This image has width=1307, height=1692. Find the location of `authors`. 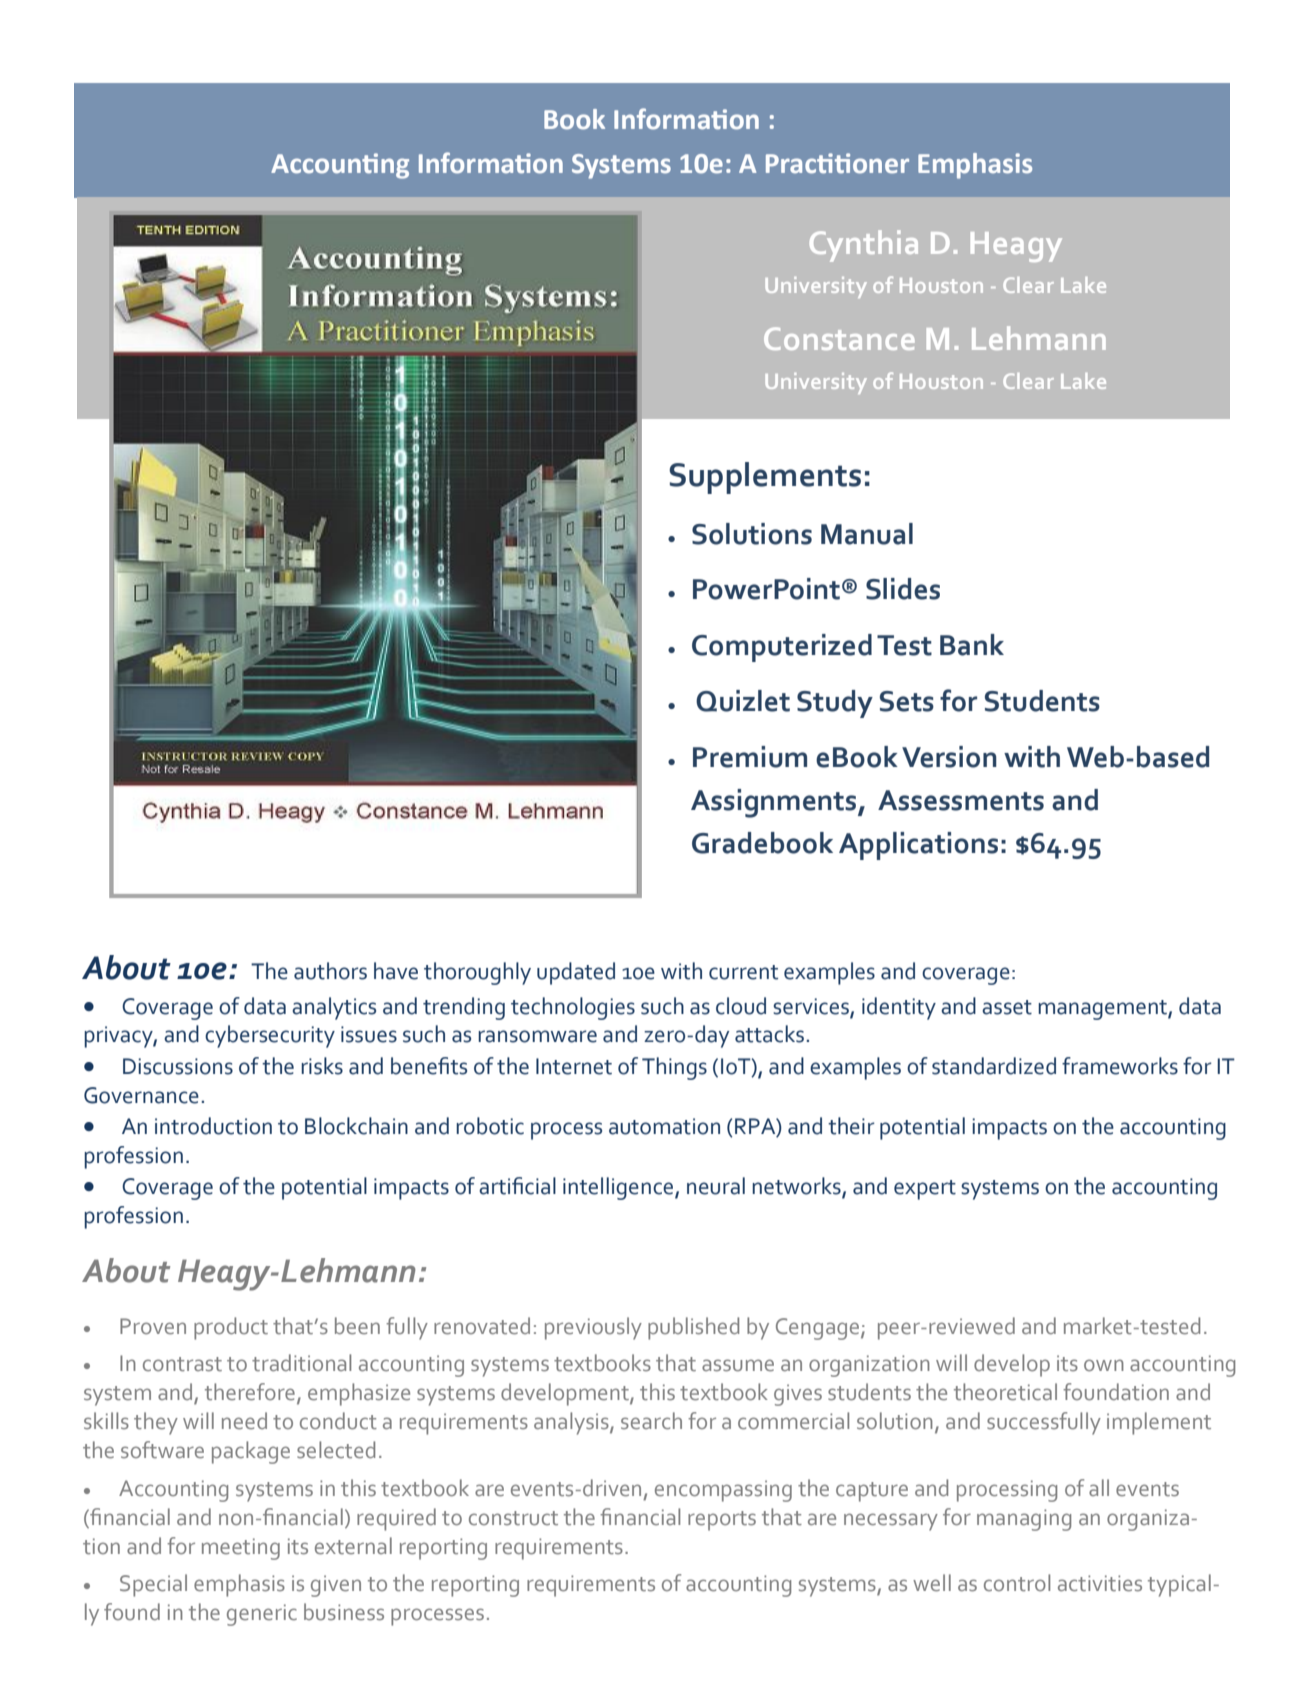

authors is located at coordinates (330, 971).
